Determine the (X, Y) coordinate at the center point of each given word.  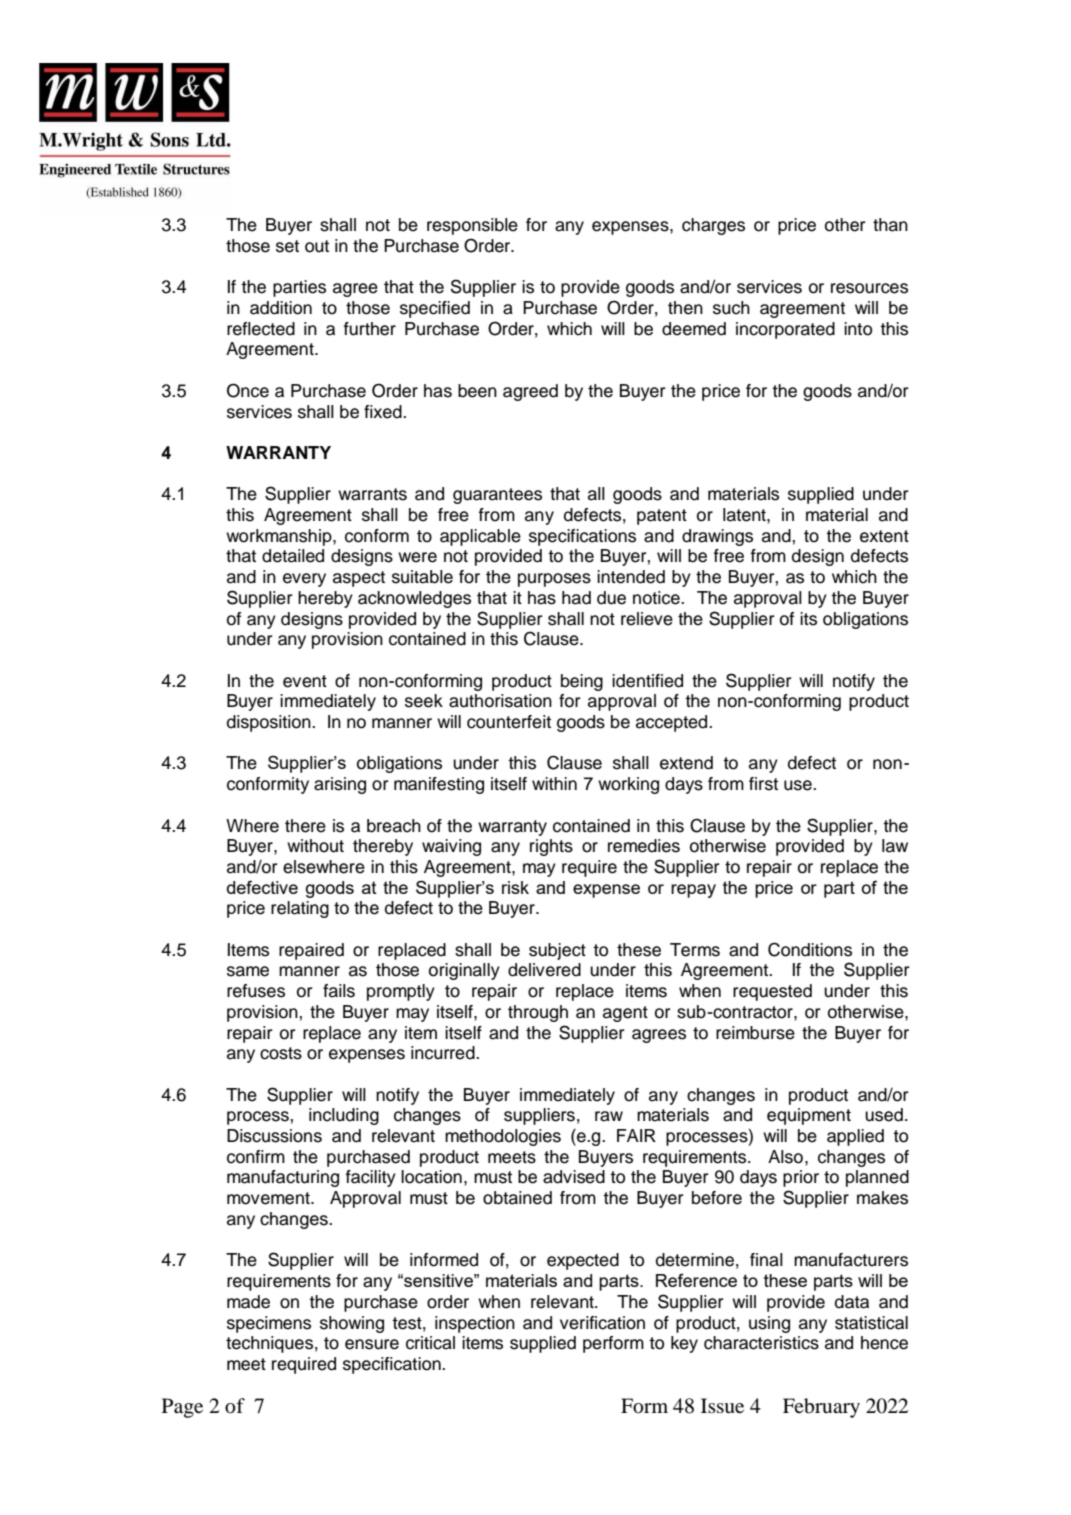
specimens (269, 1324)
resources (869, 288)
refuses (256, 991)
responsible (472, 226)
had (576, 598)
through (538, 1013)
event (305, 681)
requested (772, 992)
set (287, 246)
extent (884, 536)
